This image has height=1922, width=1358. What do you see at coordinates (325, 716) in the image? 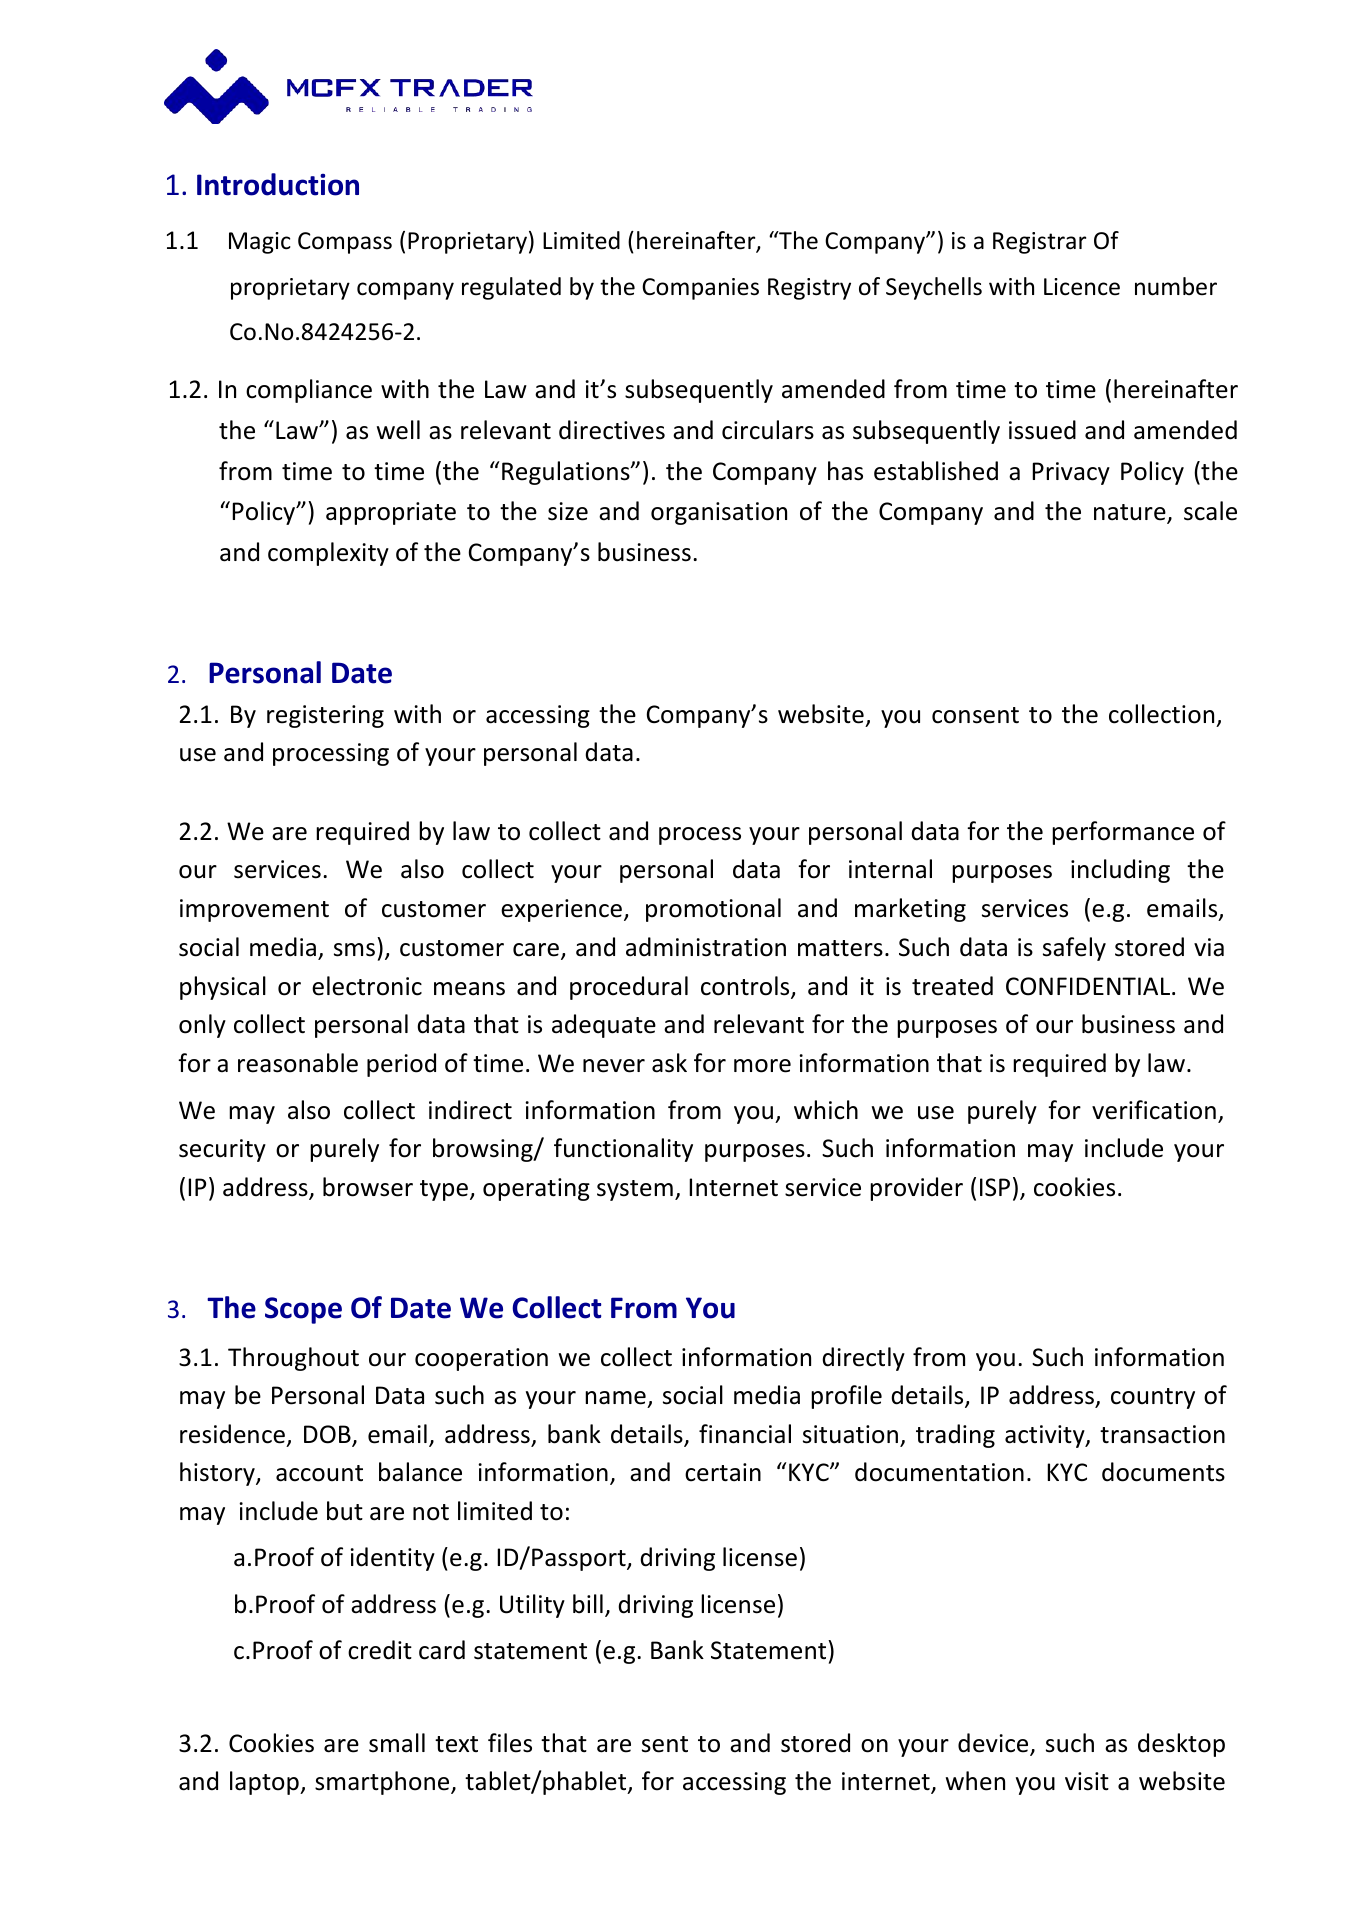
I see `registering` at bounding box center [325, 716].
